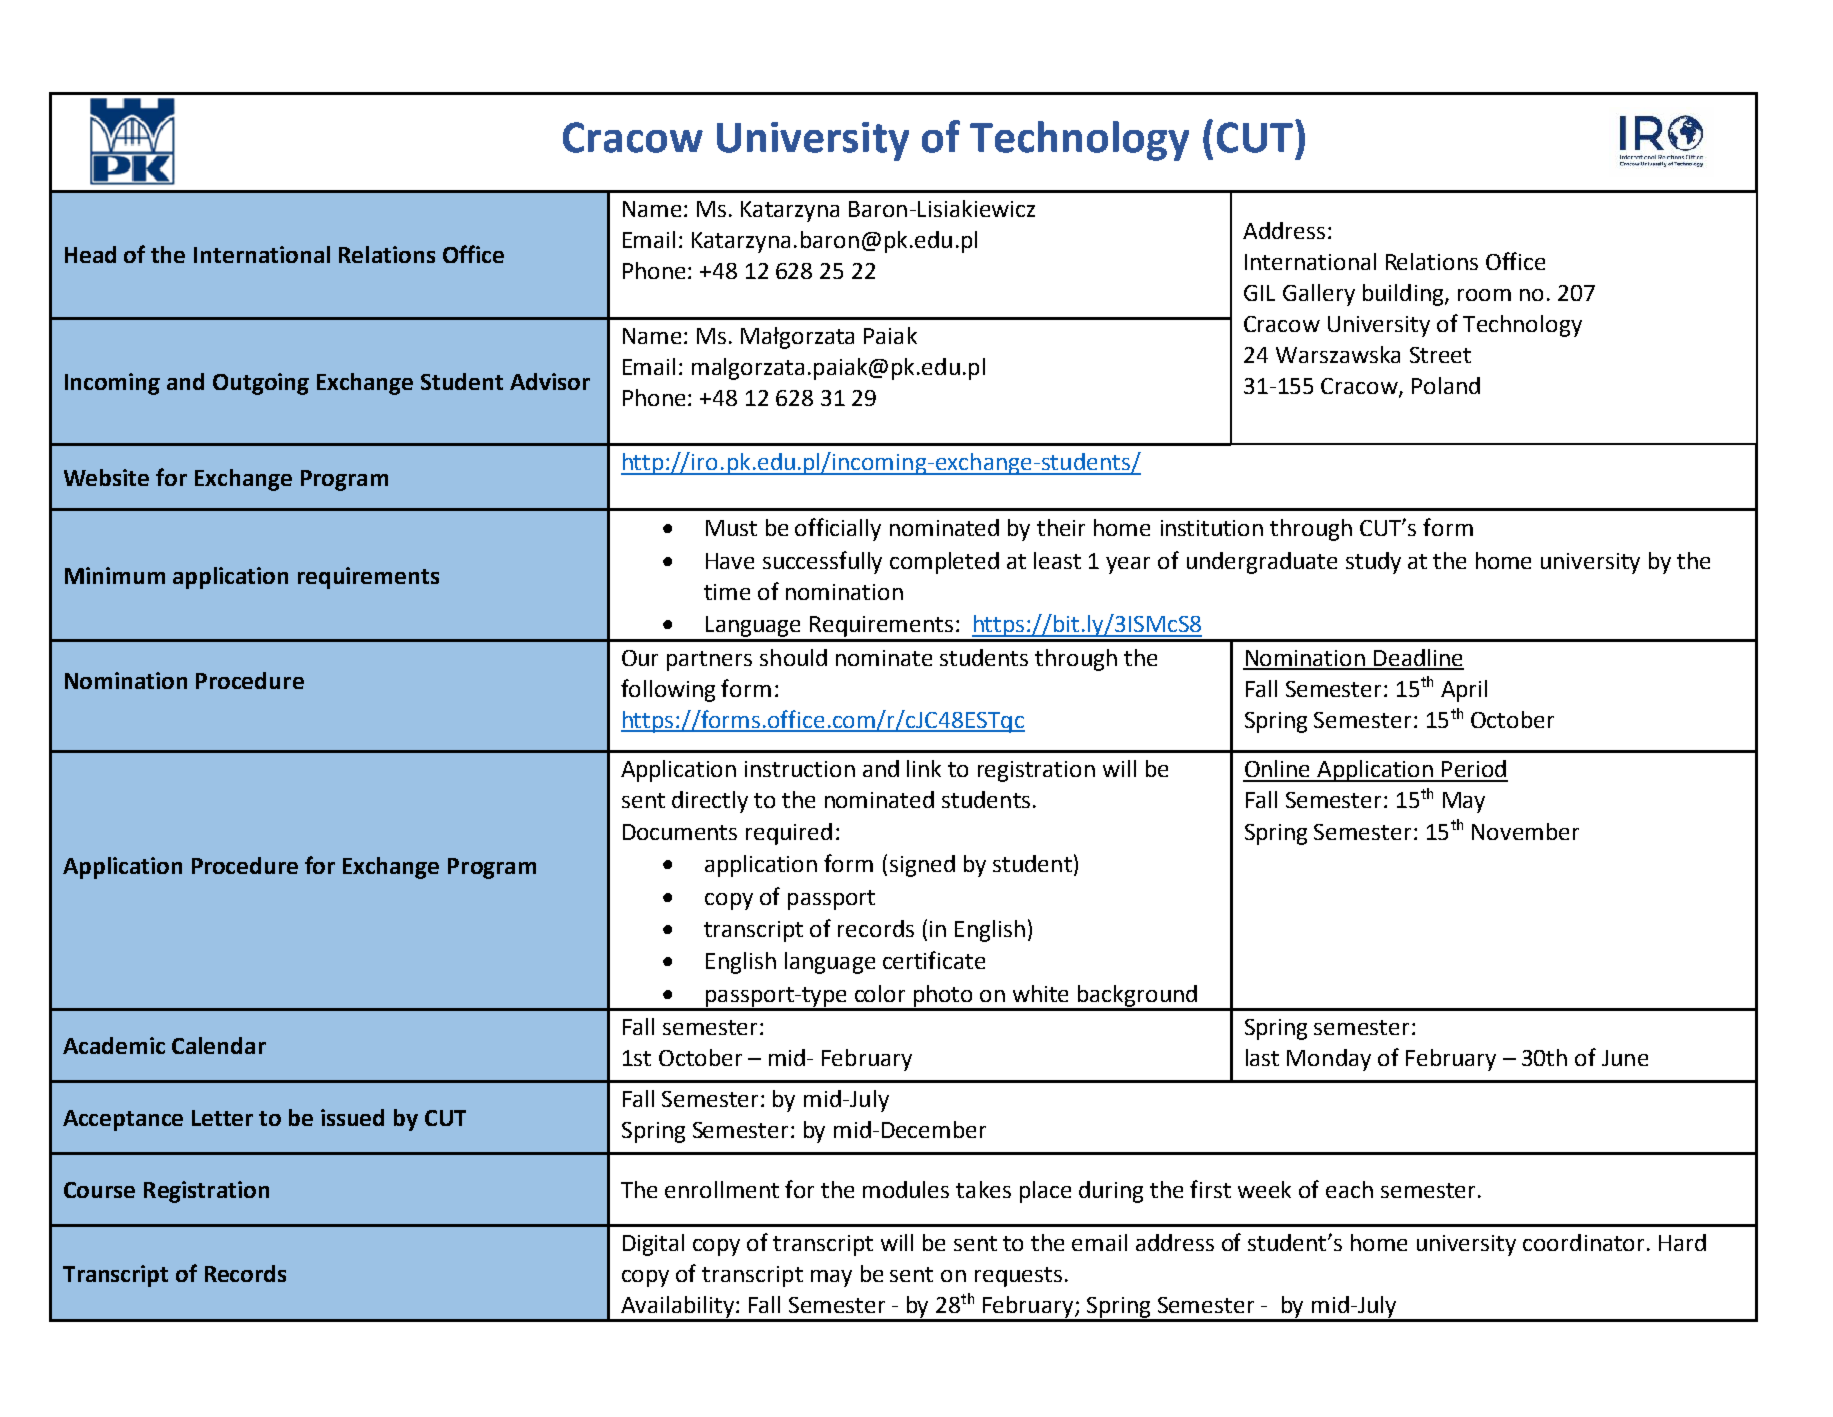  I want to click on Documents, so click(680, 832).
